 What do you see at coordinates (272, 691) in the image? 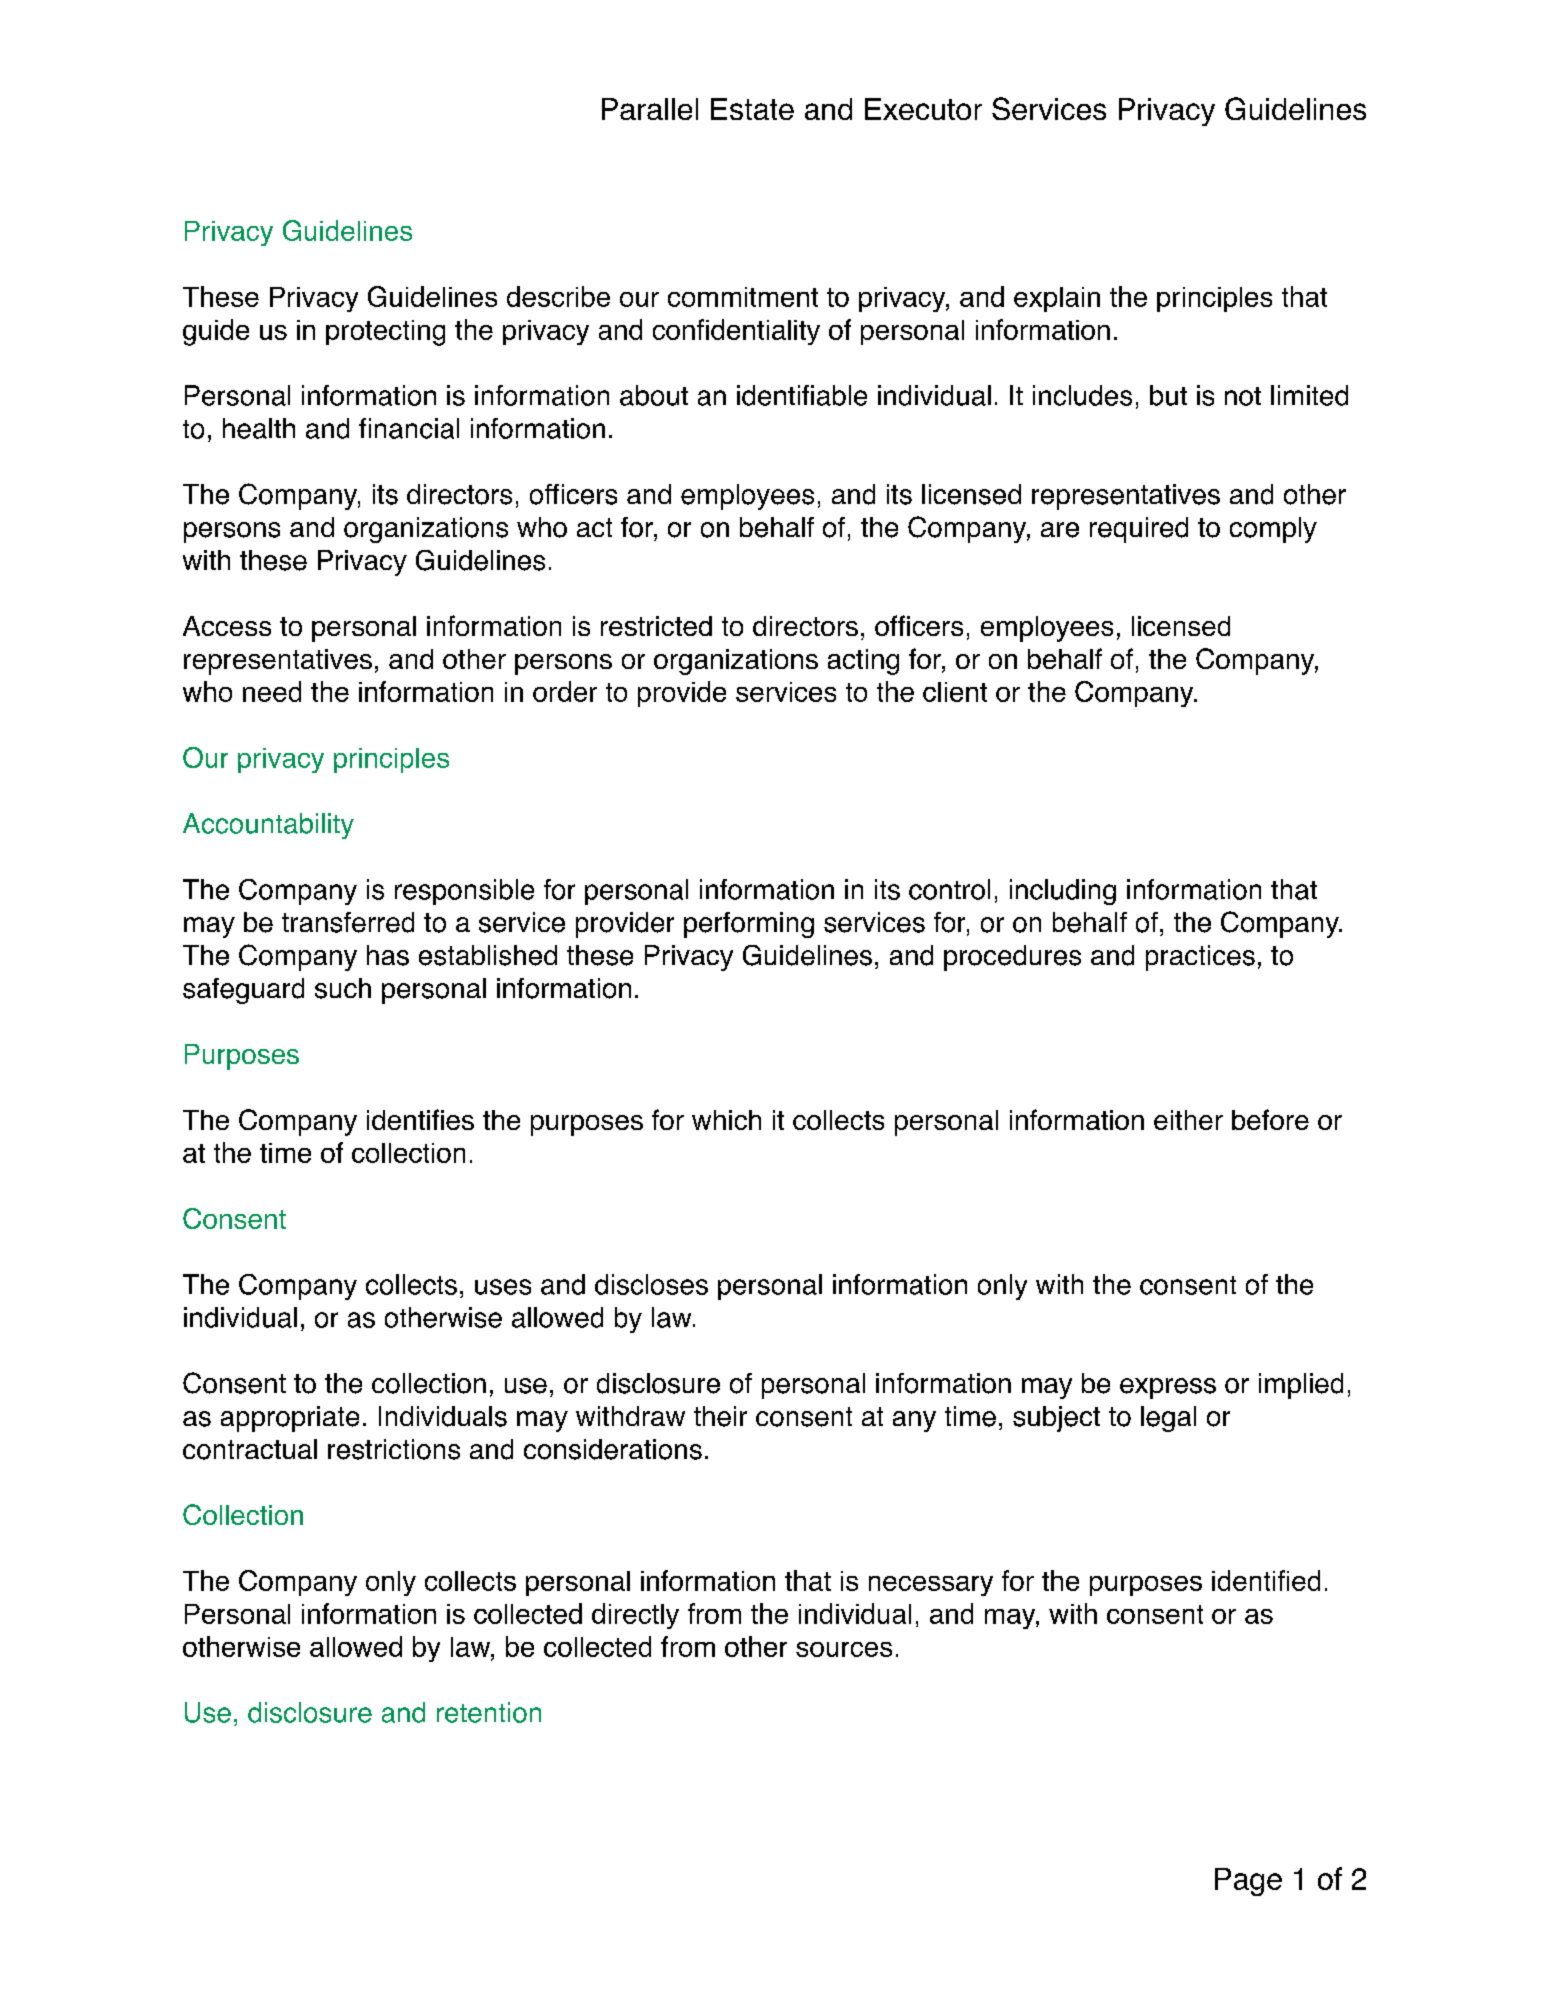
I see `need` at bounding box center [272, 691].
